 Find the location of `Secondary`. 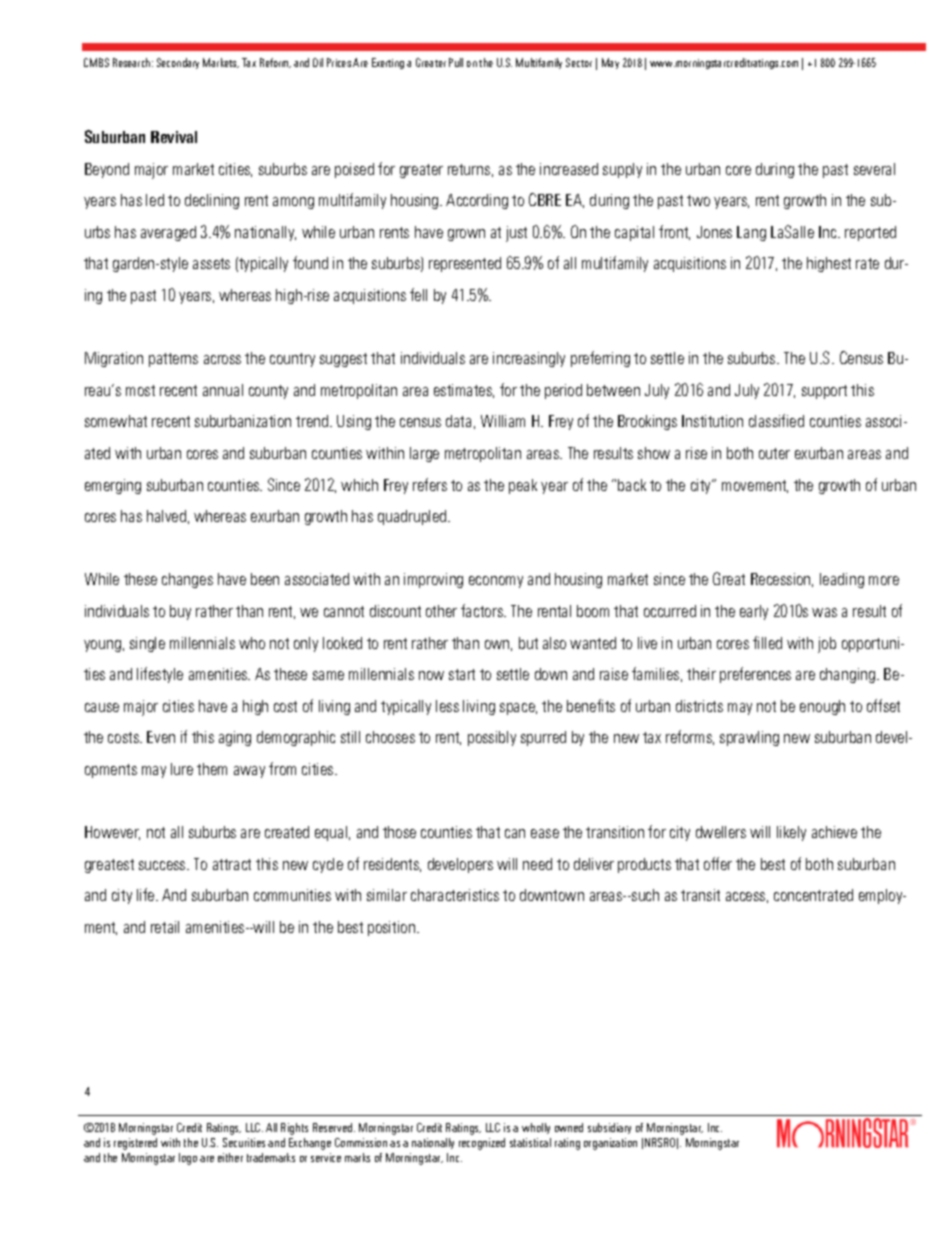

Secondary is located at coordinates (178, 63).
